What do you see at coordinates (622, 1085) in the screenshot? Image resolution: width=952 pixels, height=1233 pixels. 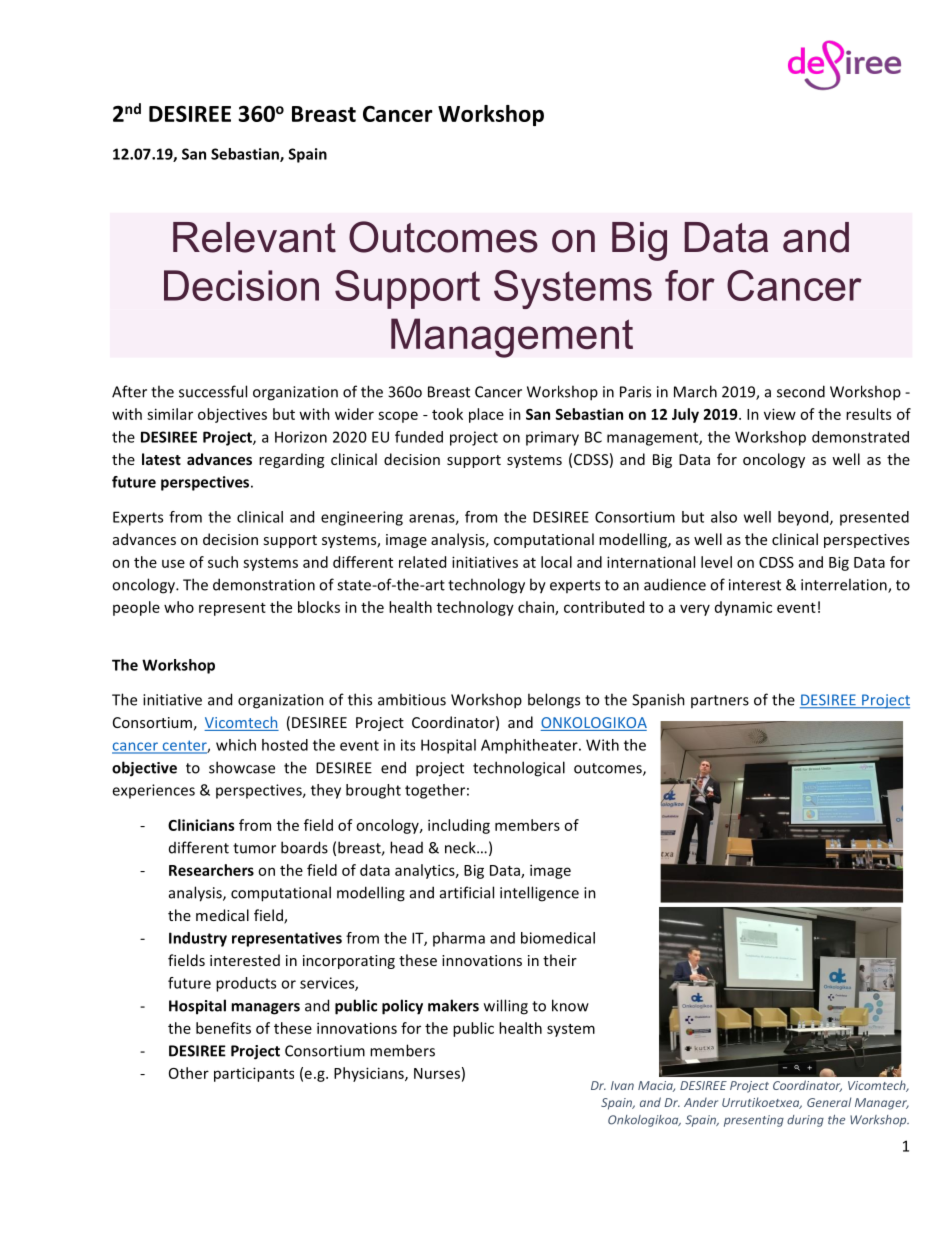 I see `Ivan` at bounding box center [622, 1085].
